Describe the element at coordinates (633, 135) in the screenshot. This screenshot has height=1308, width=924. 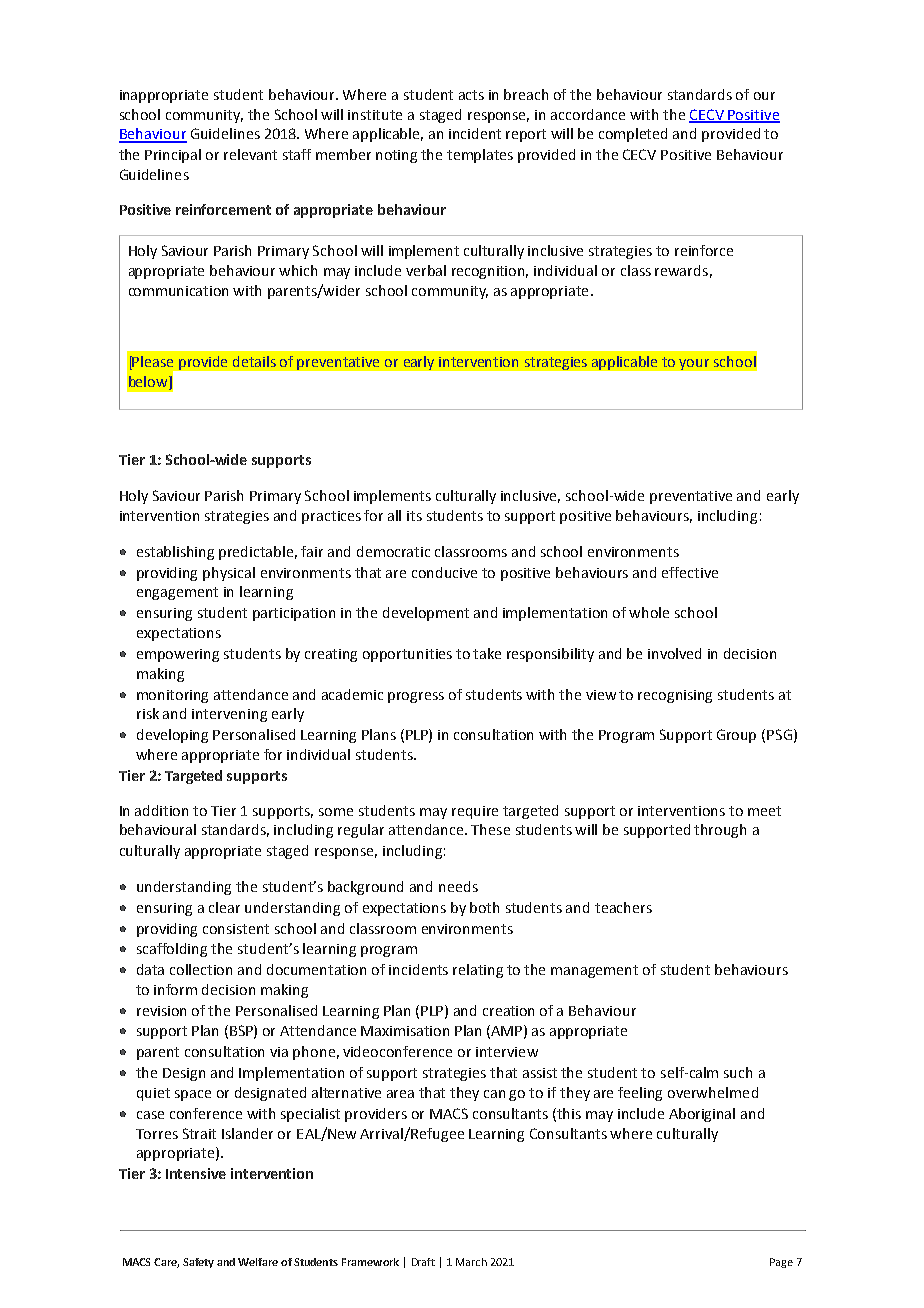
I see `completed` at that location.
